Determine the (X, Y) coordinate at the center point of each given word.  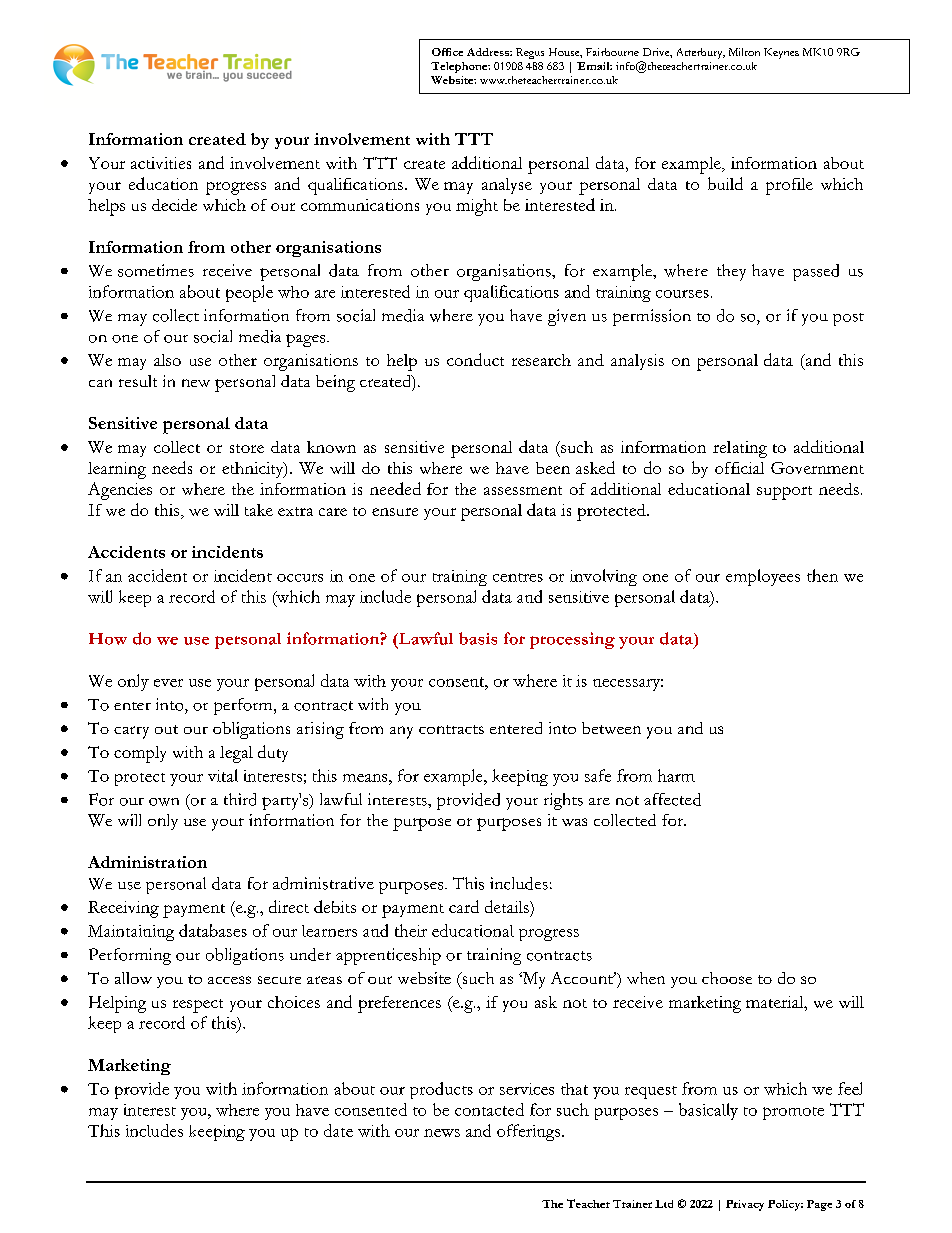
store (247, 448)
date (338, 1130)
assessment (523, 490)
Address (489, 52)
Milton (744, 52)
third (240, 799)
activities (161, 163)
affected (672, 799)
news (442, 1133)
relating (740, 449)
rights (563, 801)
